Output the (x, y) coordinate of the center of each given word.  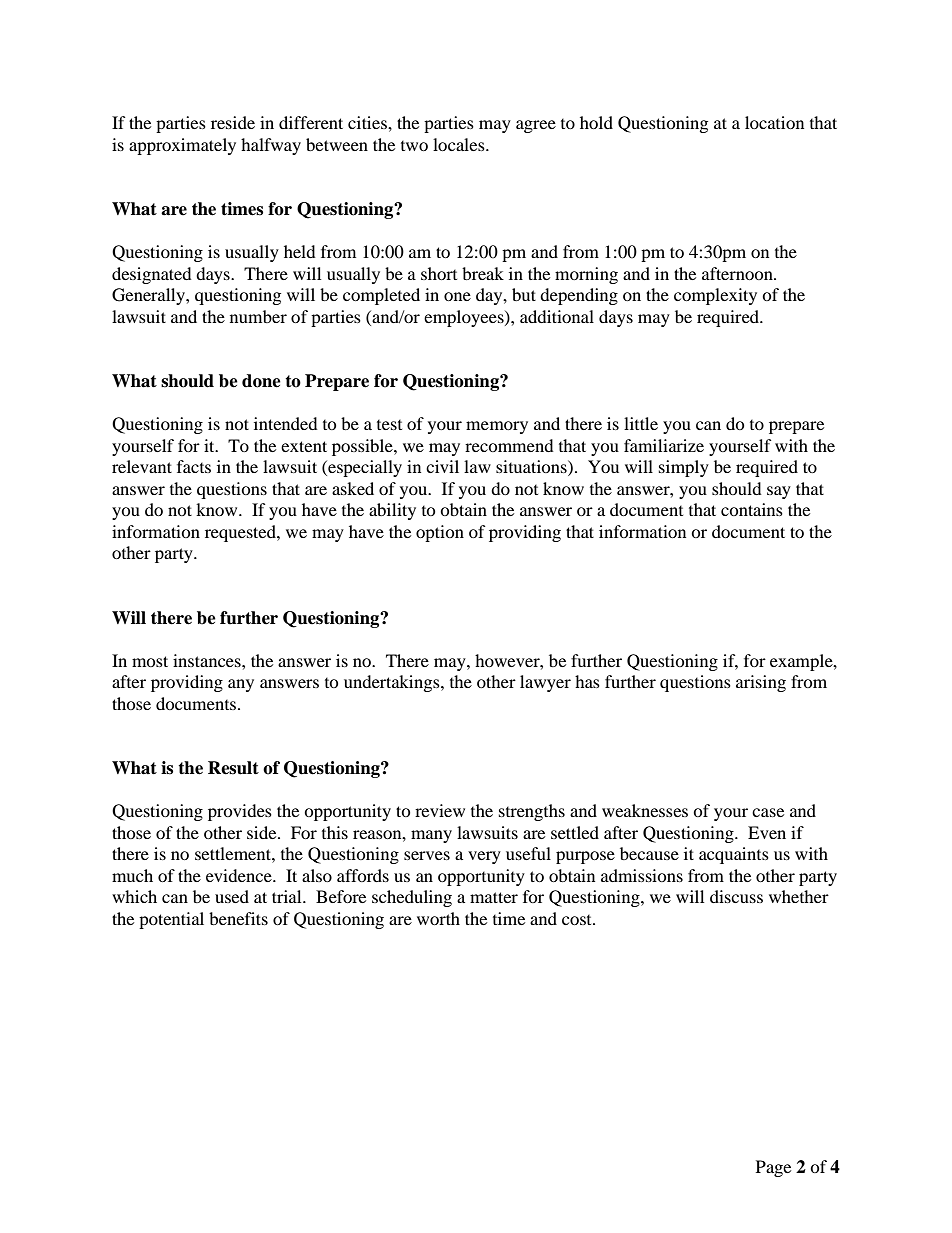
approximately (182, 146)
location (774, 122)
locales (460, 144)
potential (171, 920)
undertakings (393, 683)
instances (208, 660)
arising (761, 683)
